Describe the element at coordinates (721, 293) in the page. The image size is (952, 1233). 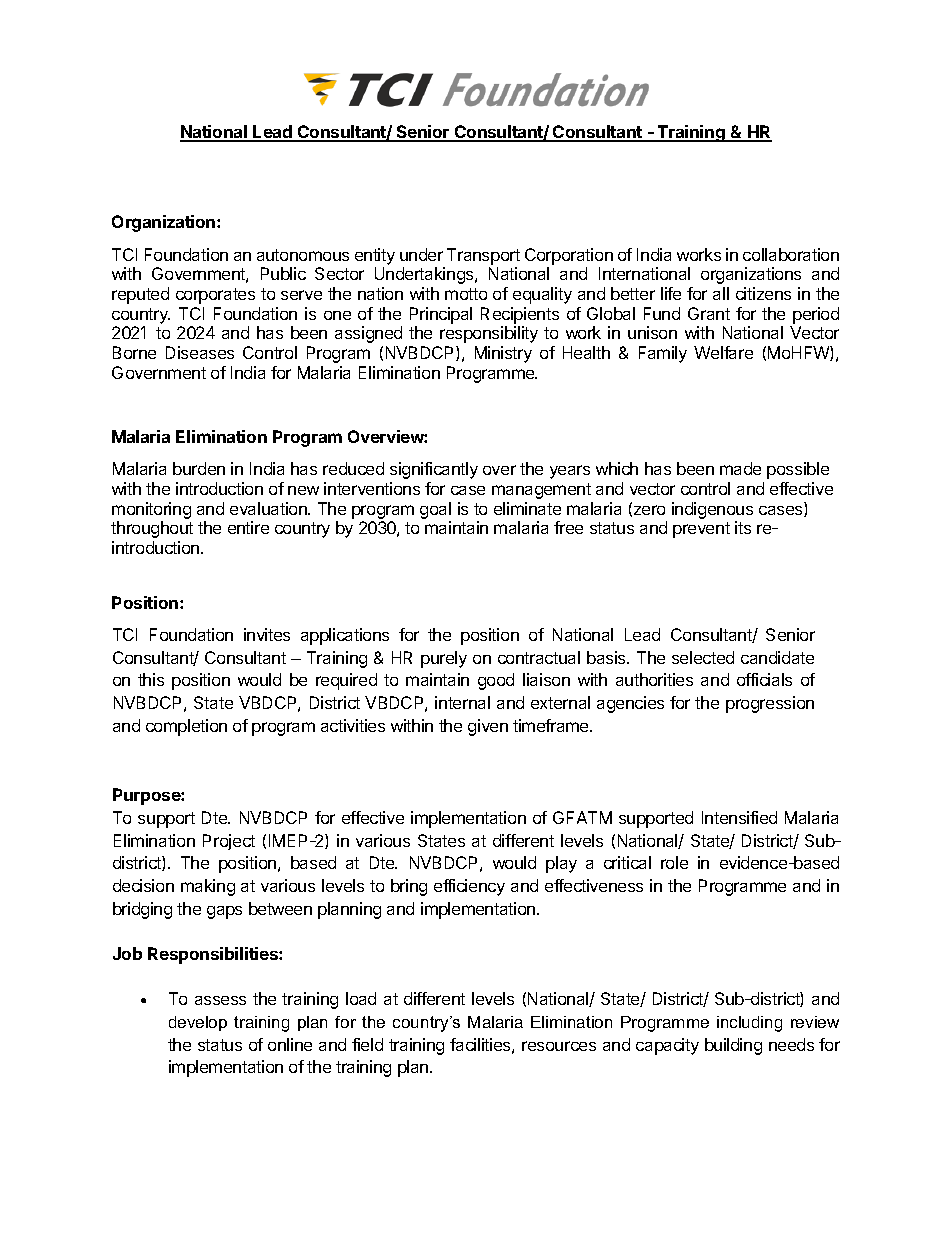
I see `all` at that location.
